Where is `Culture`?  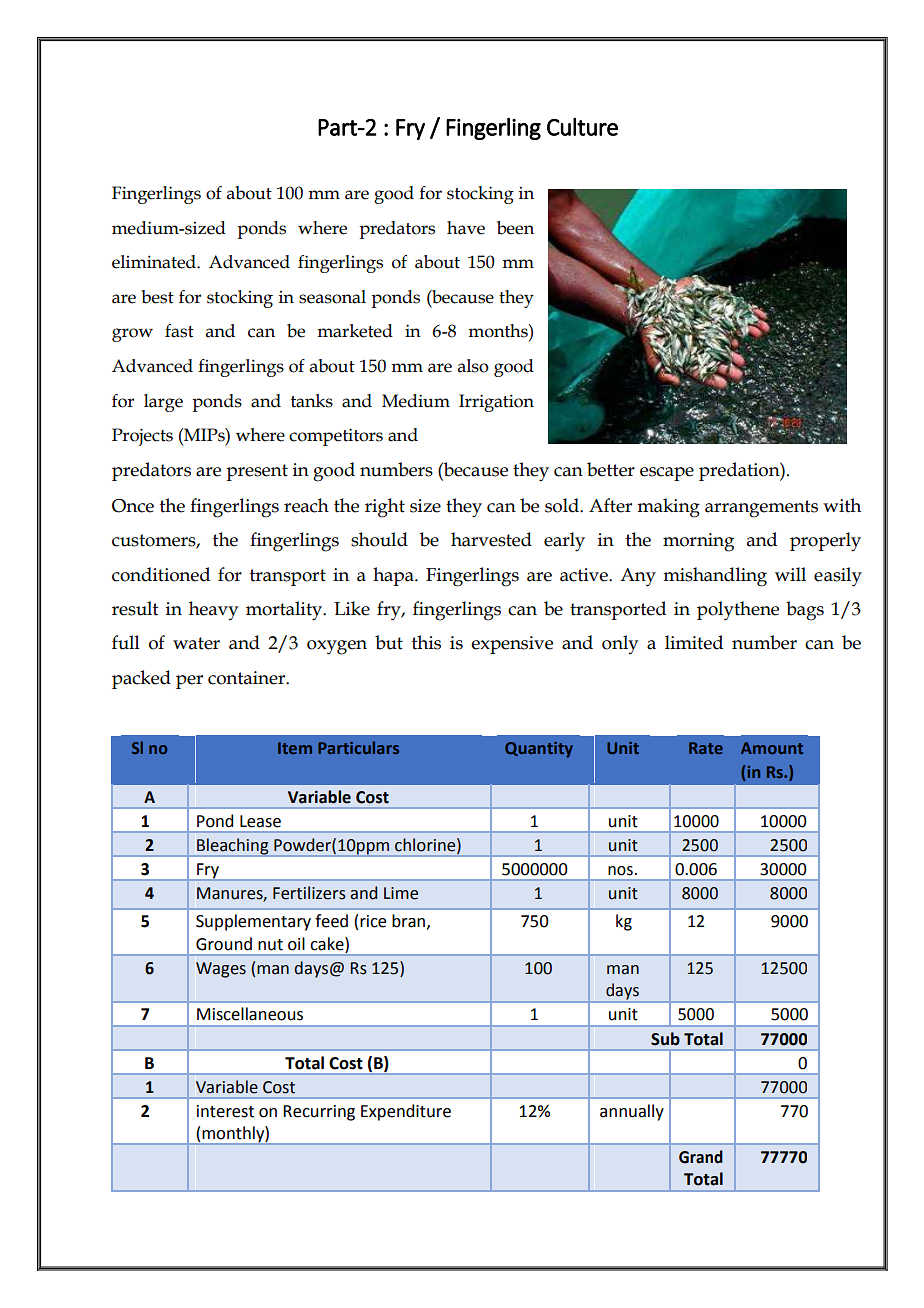 Culture is located at coordinates (582, 127).
